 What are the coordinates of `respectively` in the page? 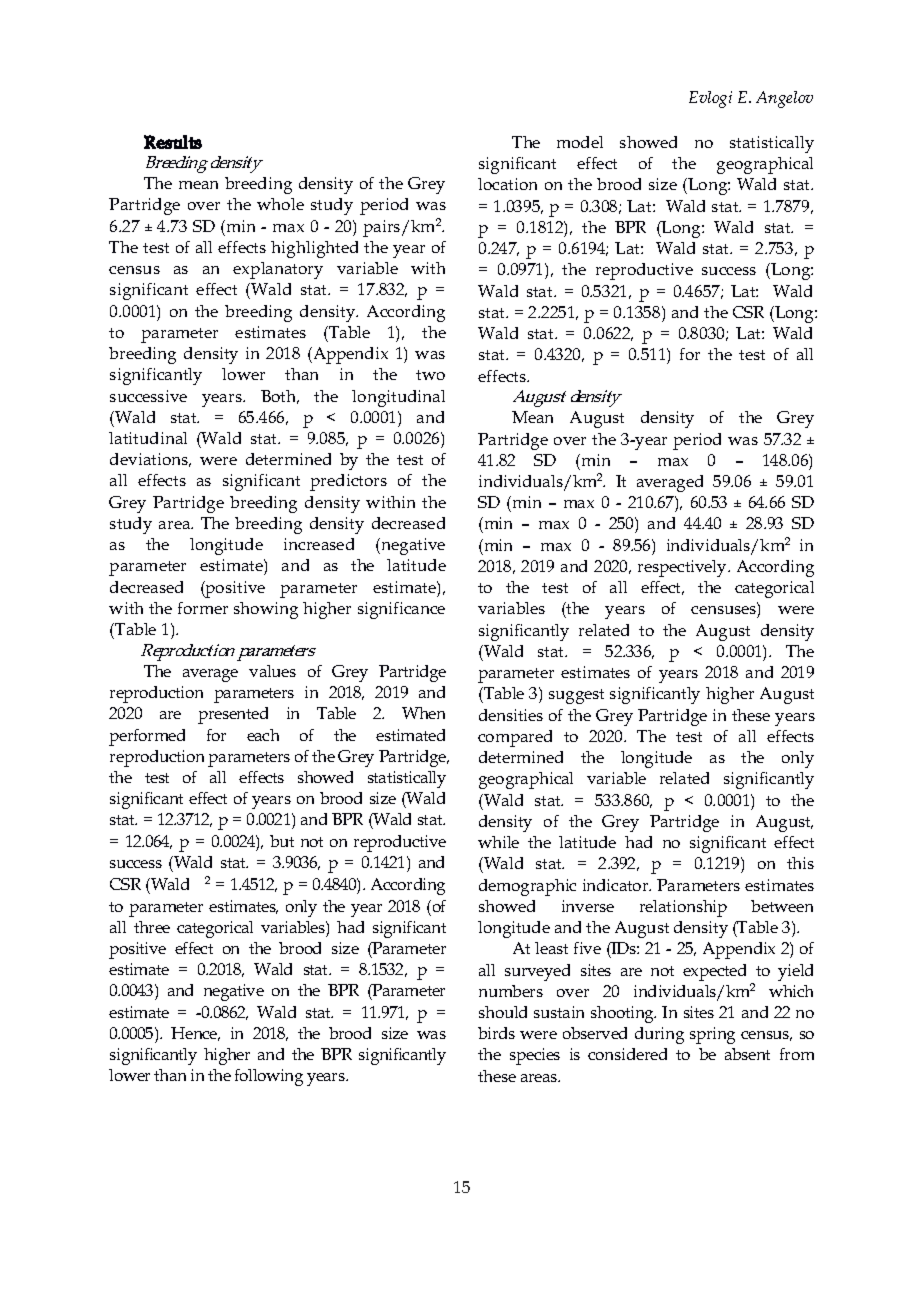 It's located at (683, 568).
